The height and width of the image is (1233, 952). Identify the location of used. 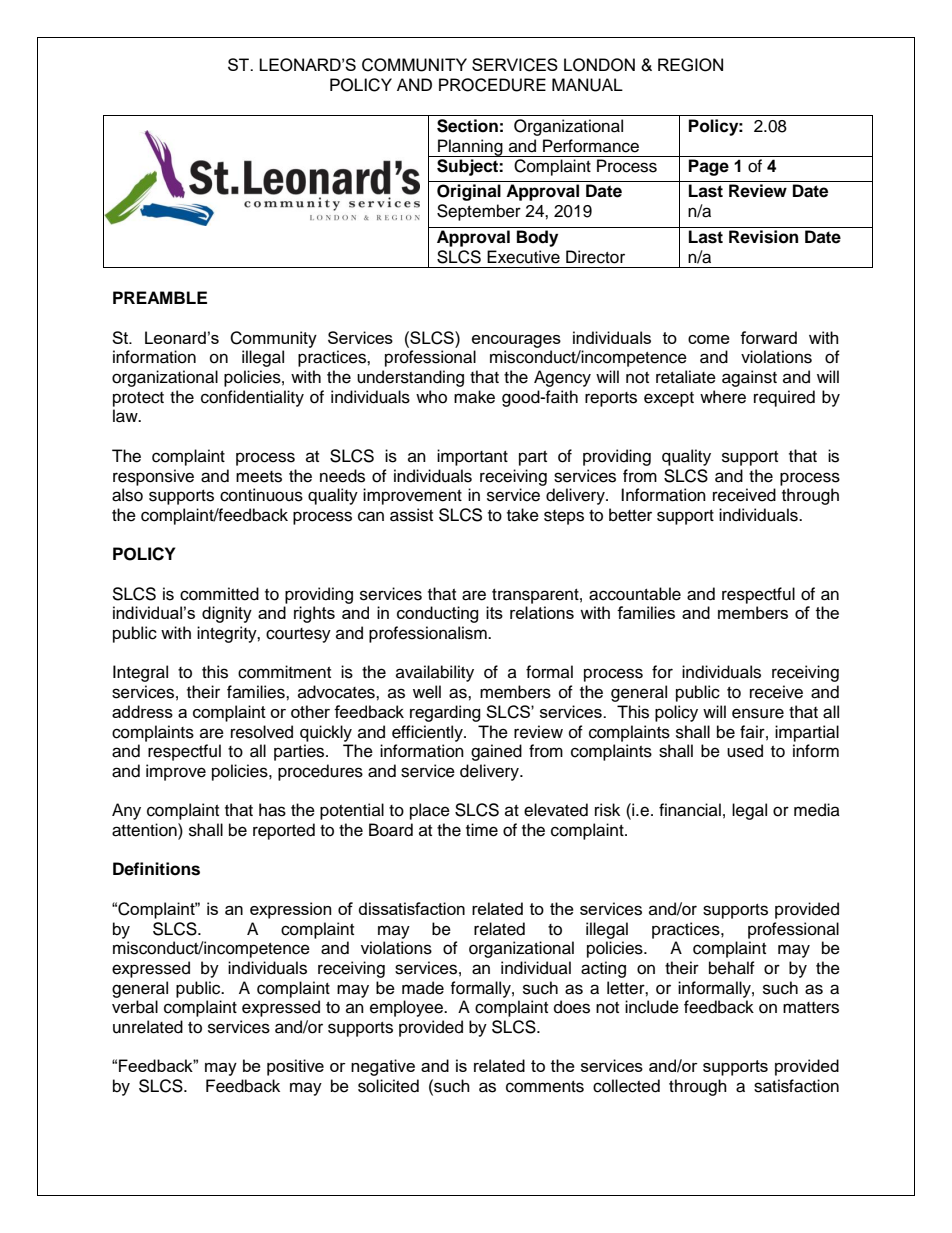
(745, 751).
